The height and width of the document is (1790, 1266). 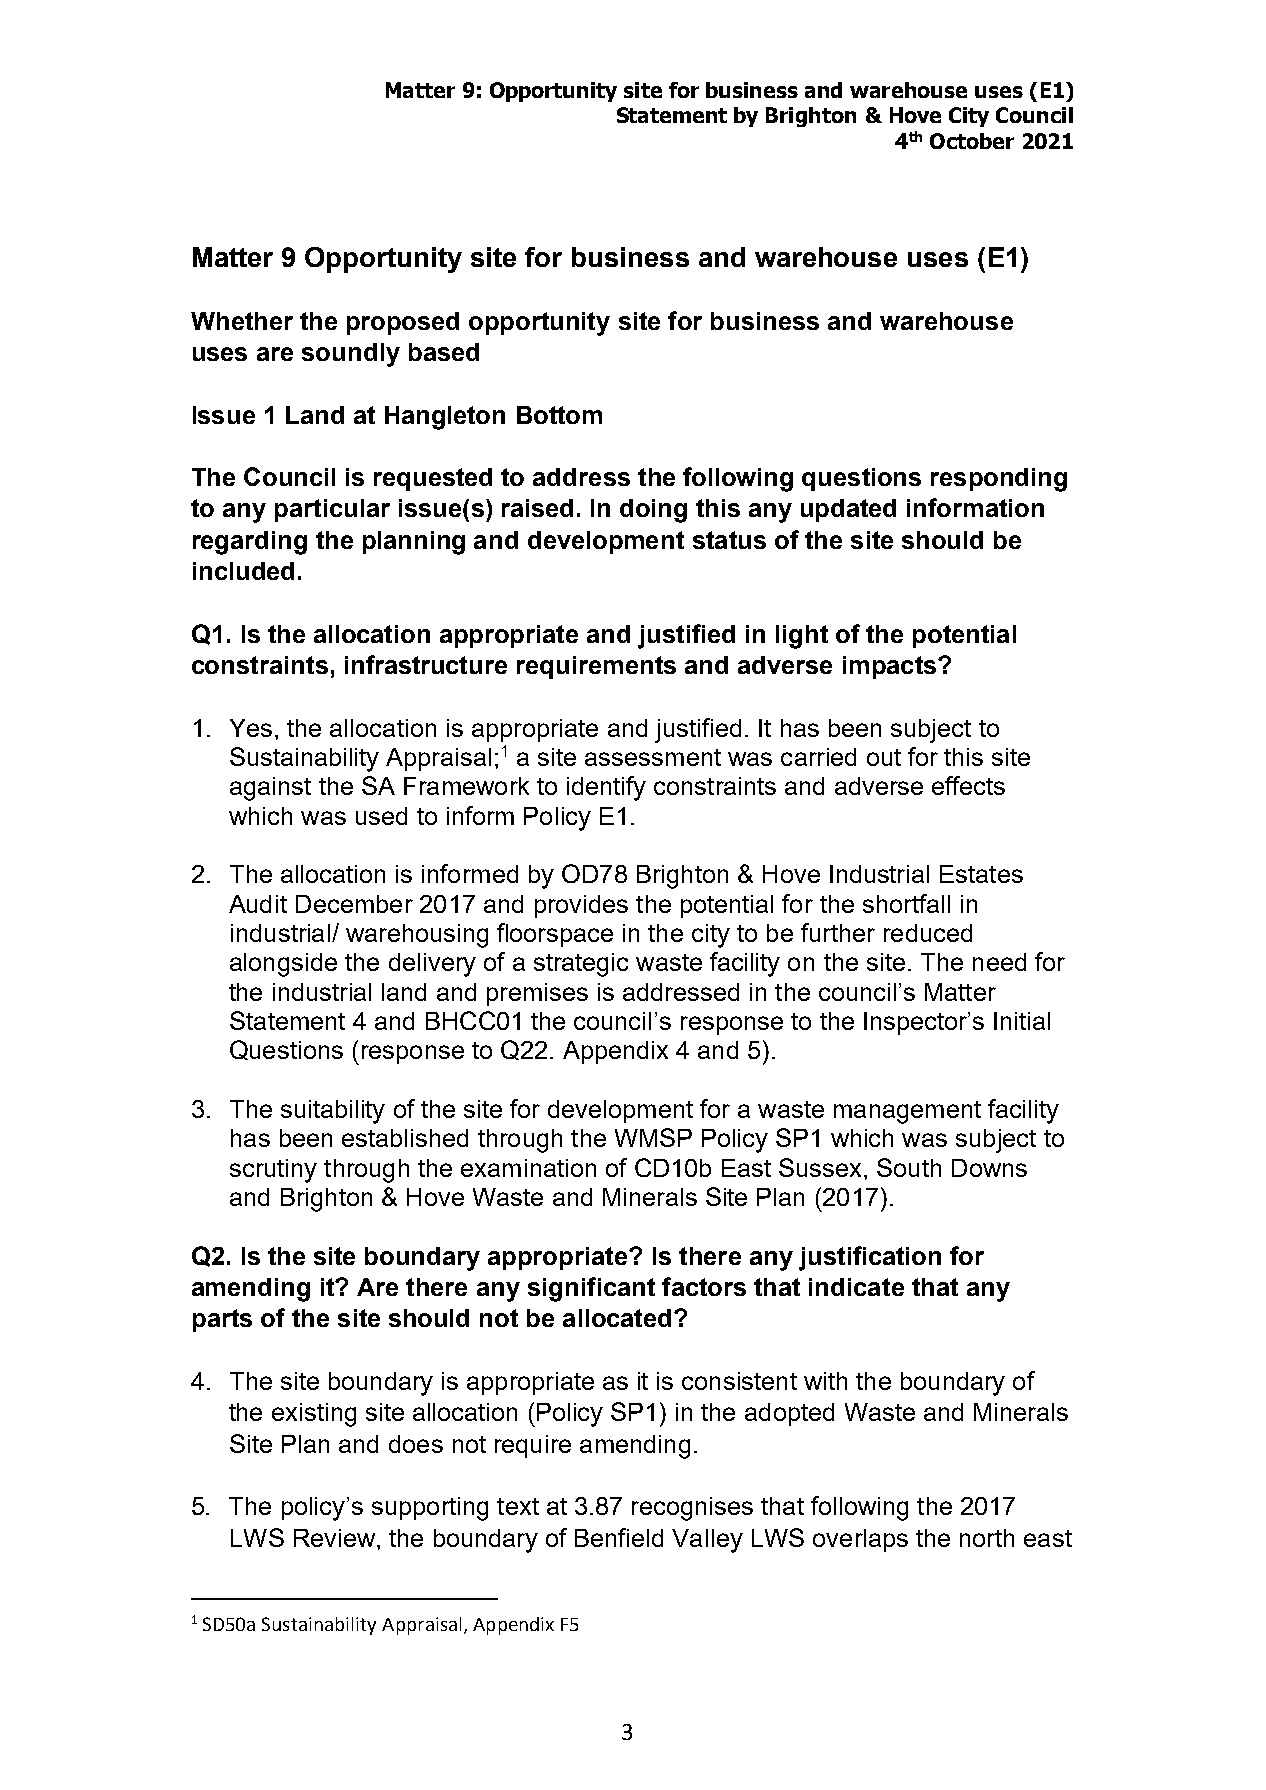 What do you see at coordinates (692, 1509) in the document?
I see `recognises` at bounding box center [692, 1509].
